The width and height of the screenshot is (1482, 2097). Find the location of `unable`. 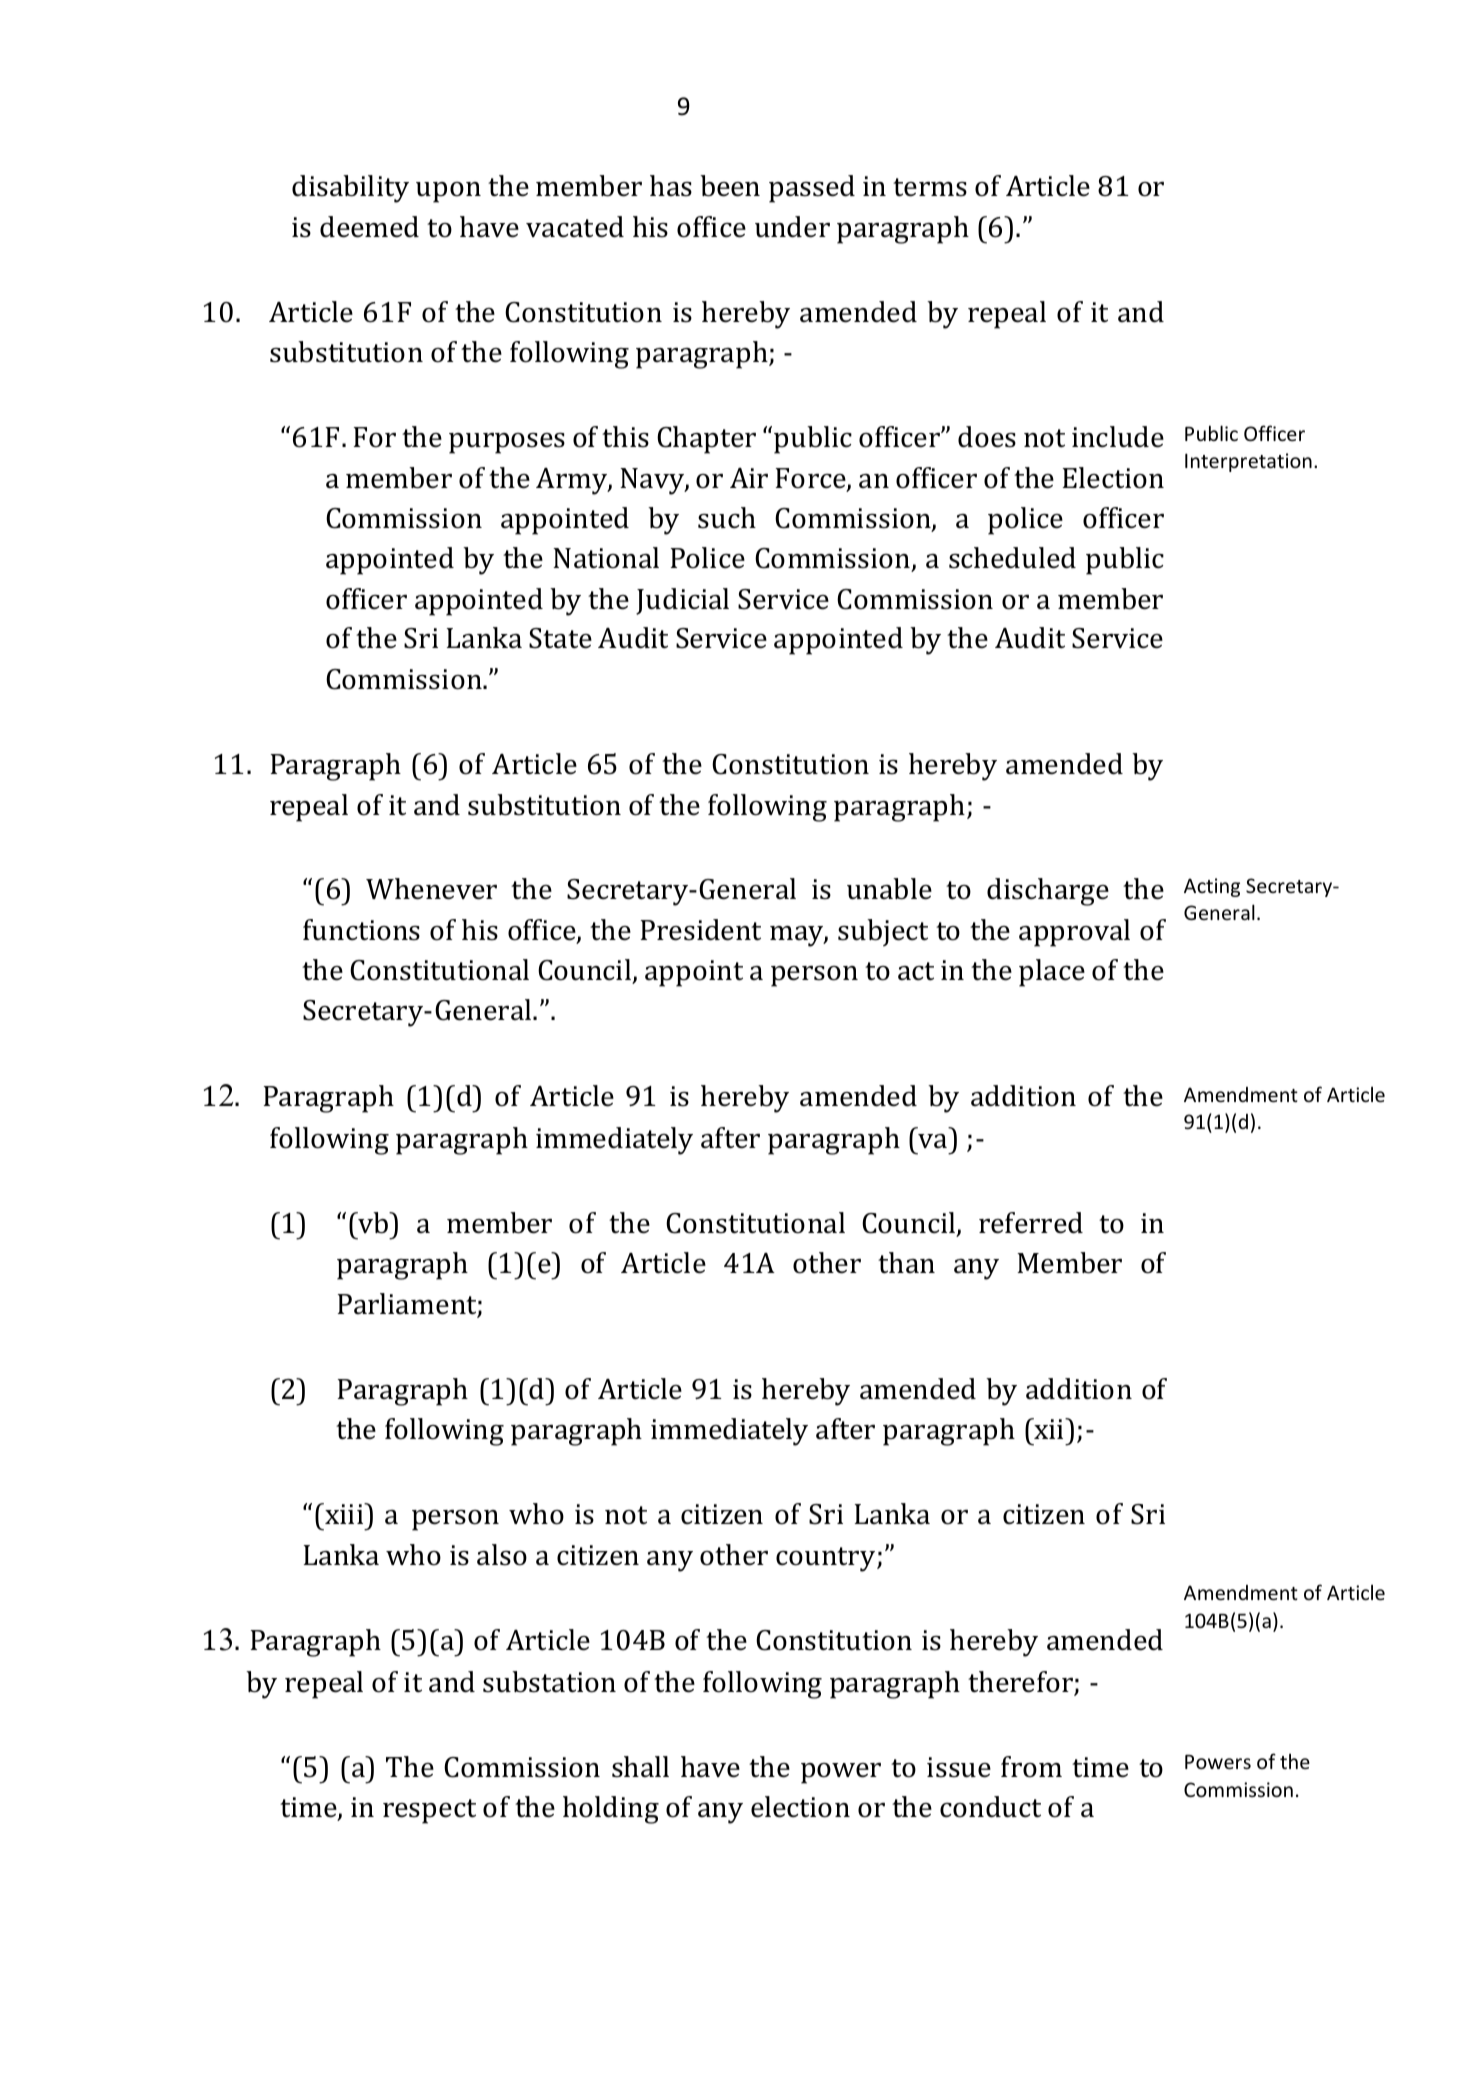

unable is located at coordinates (889, 889).
